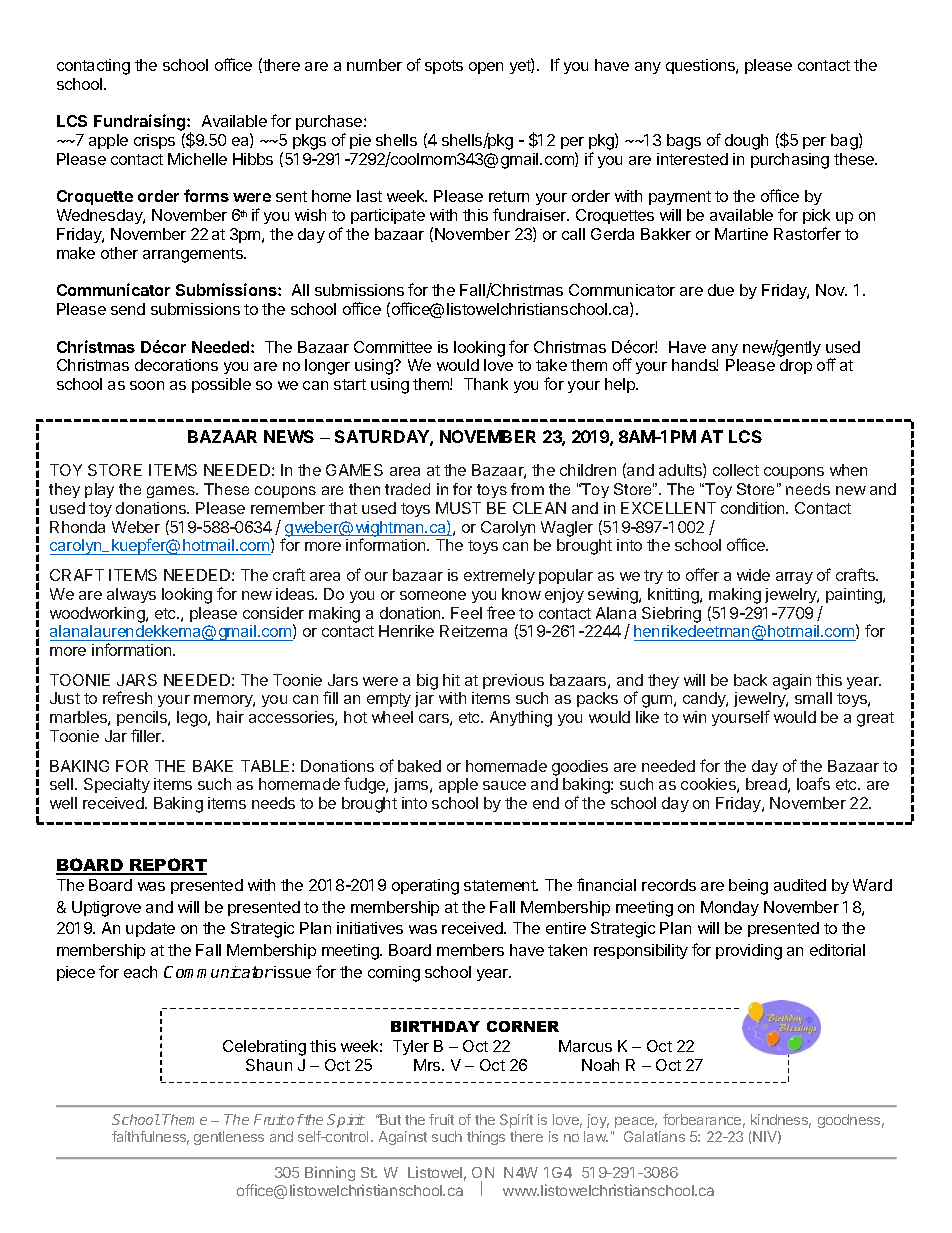 This document has width=952, height=1233. I want to click on array, so click(794, 578).
